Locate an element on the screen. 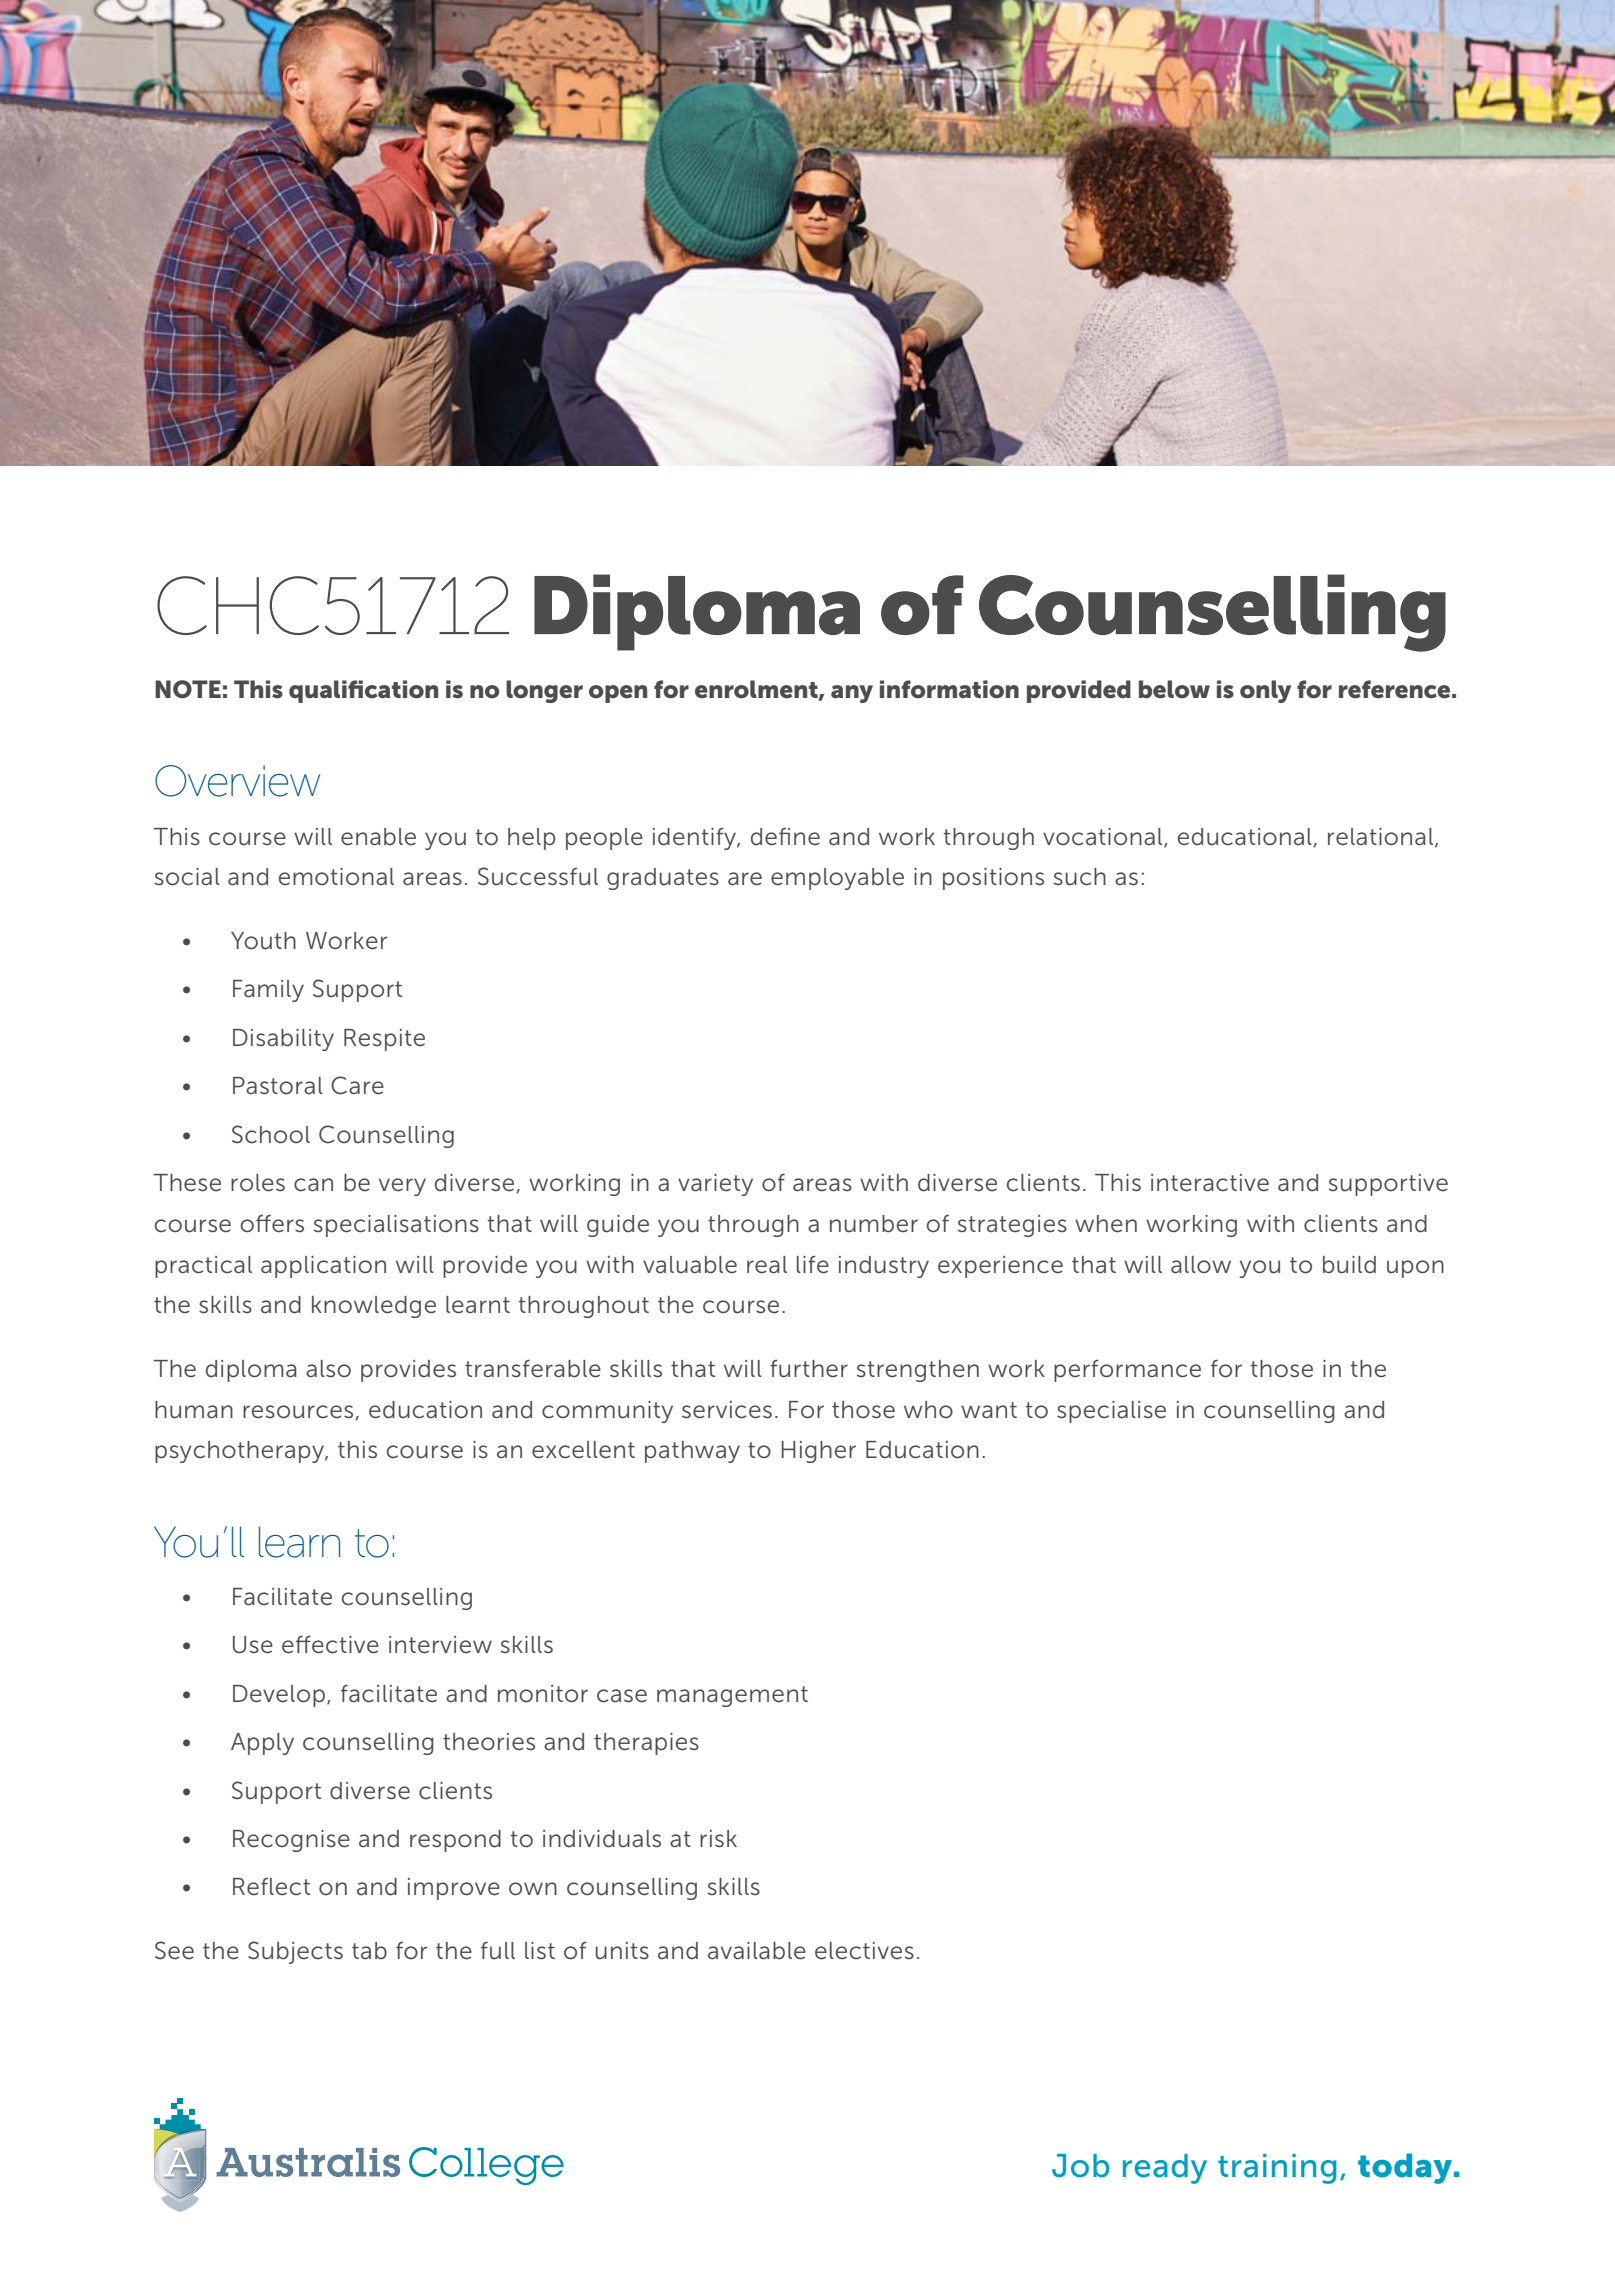 The height and width of the screenshot is (2285, 1615). Subjects is located at coordinates (295, 1952).
